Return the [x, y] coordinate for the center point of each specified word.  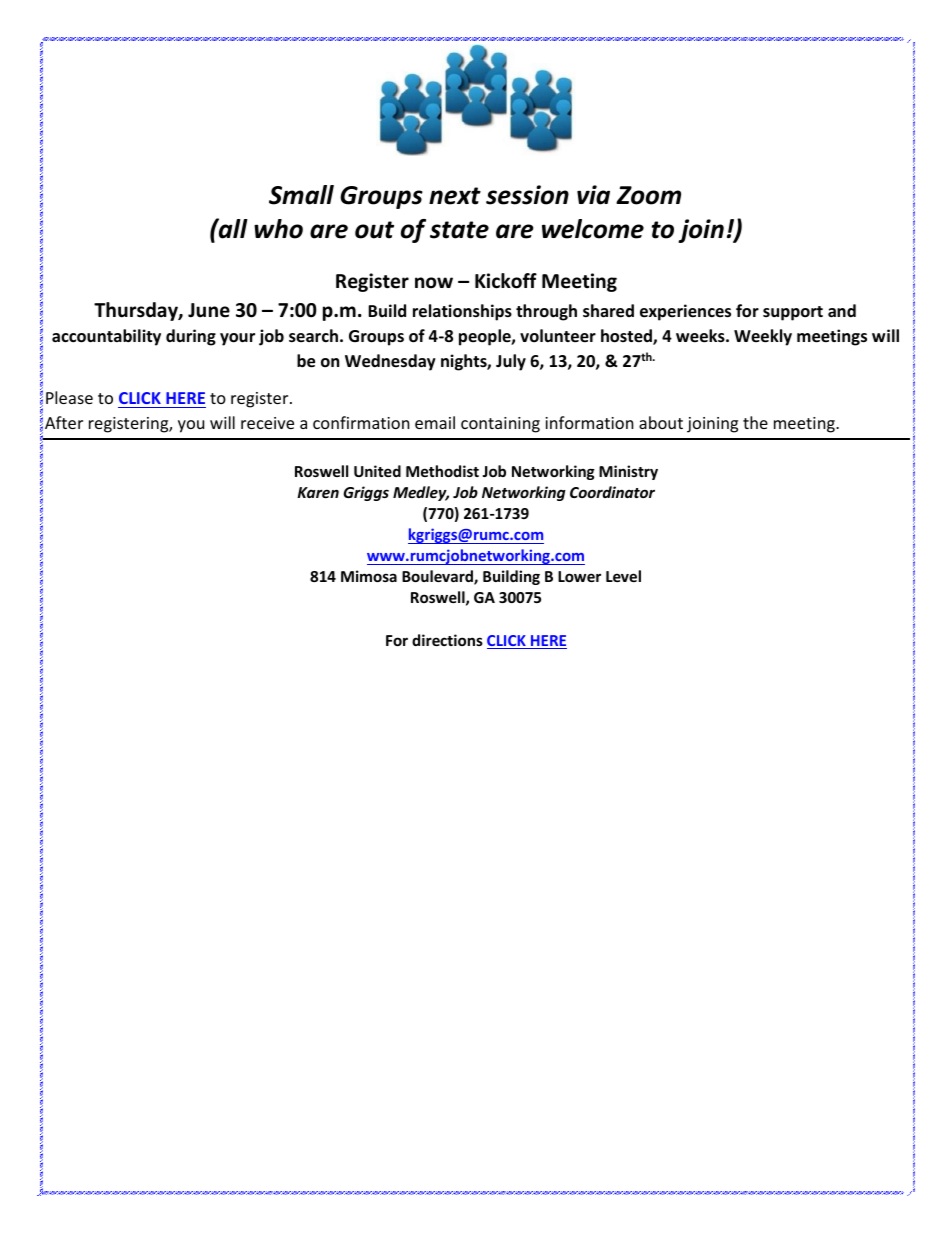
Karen [318, 492]
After [64, 422]
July [511, 362]
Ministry [628, 472]
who [278, 229]
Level [623, 576]
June [209, 310]
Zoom [648, 195]
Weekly [763, 337]
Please [69, 397]
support [793, 313]
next [455, 196]
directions [447, 640]
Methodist [442, 471]
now [434, 283]
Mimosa [369, 576]
